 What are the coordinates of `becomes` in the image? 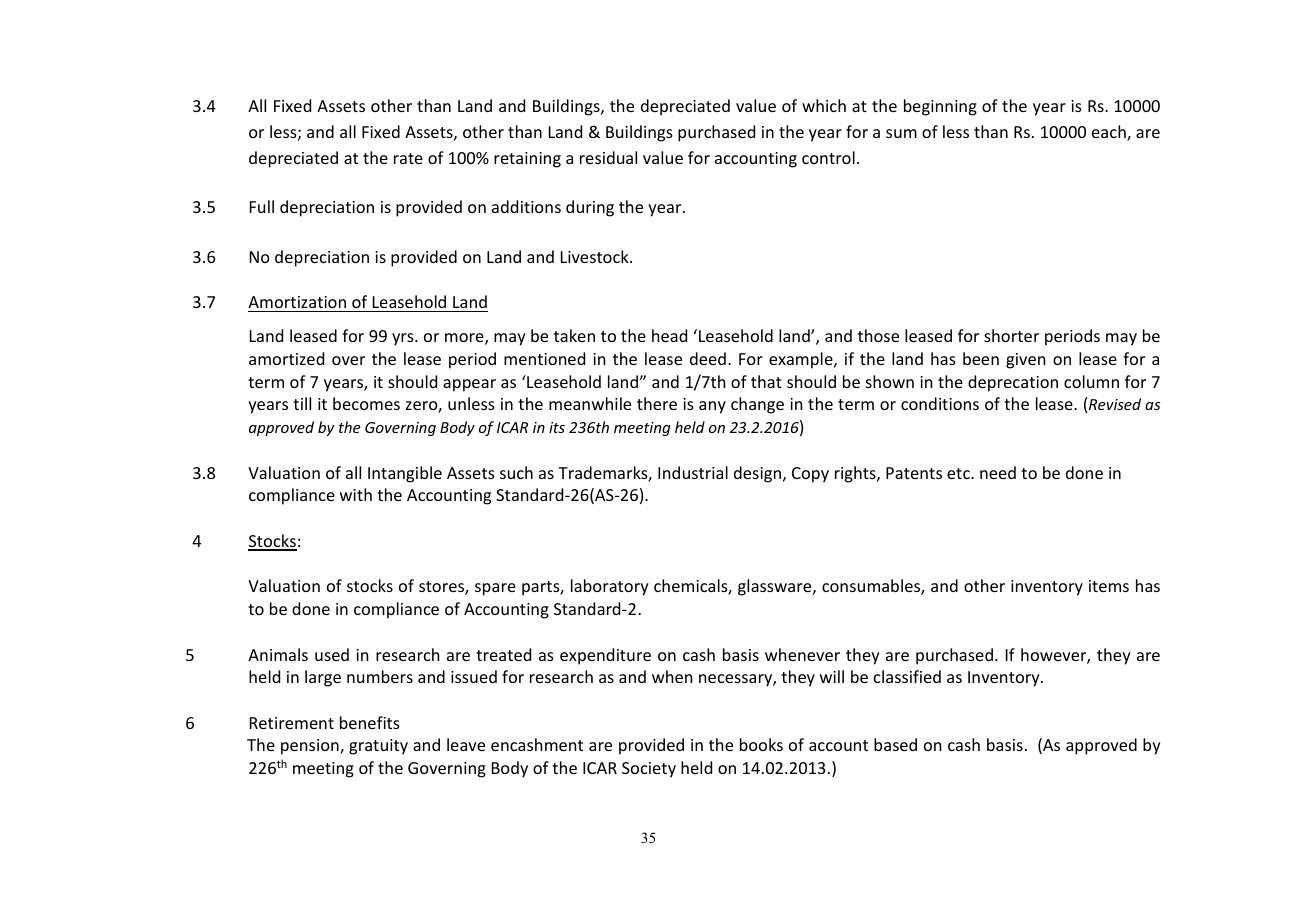 It's located at (366, 403).
